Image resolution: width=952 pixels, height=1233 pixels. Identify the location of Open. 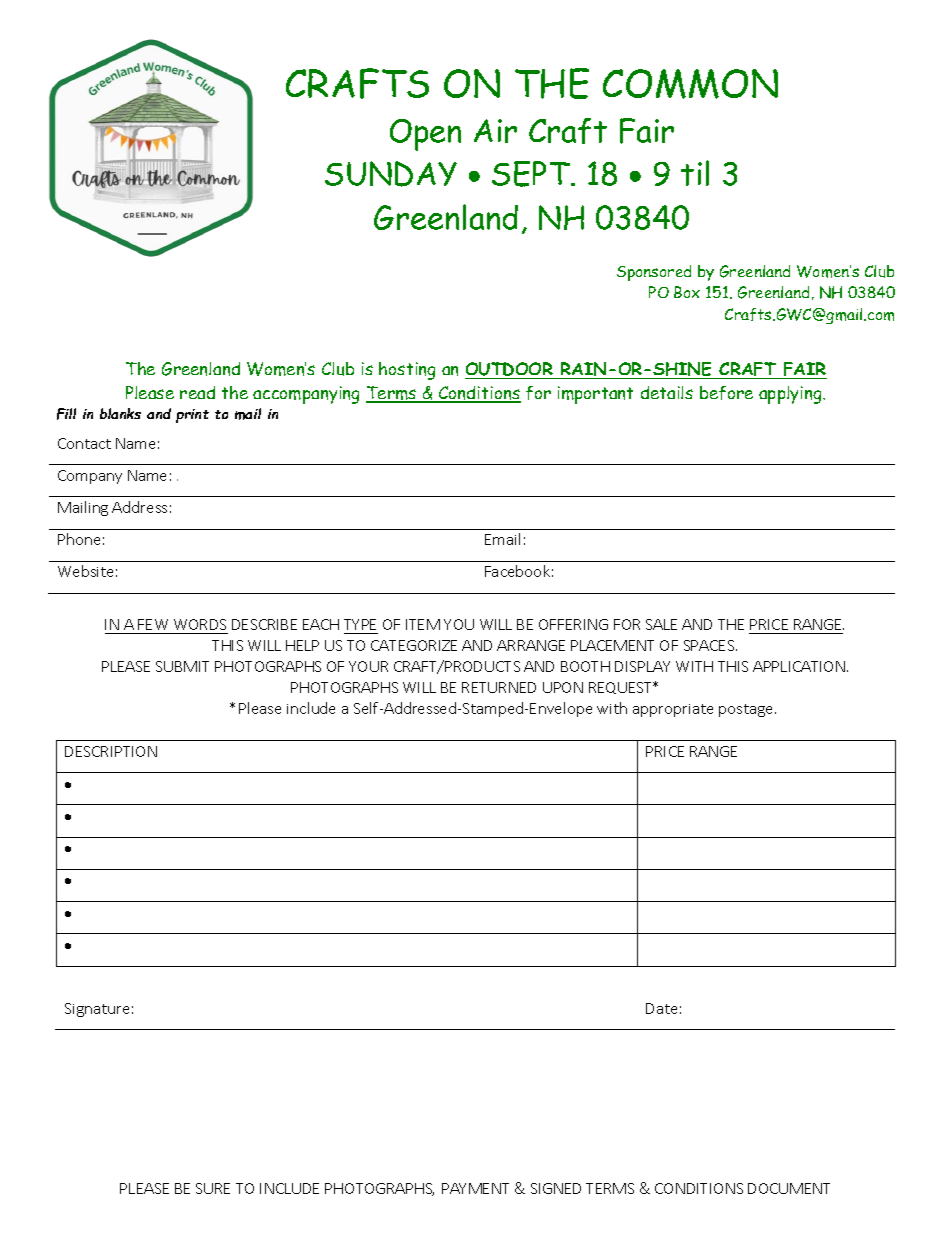
(425, 135).
